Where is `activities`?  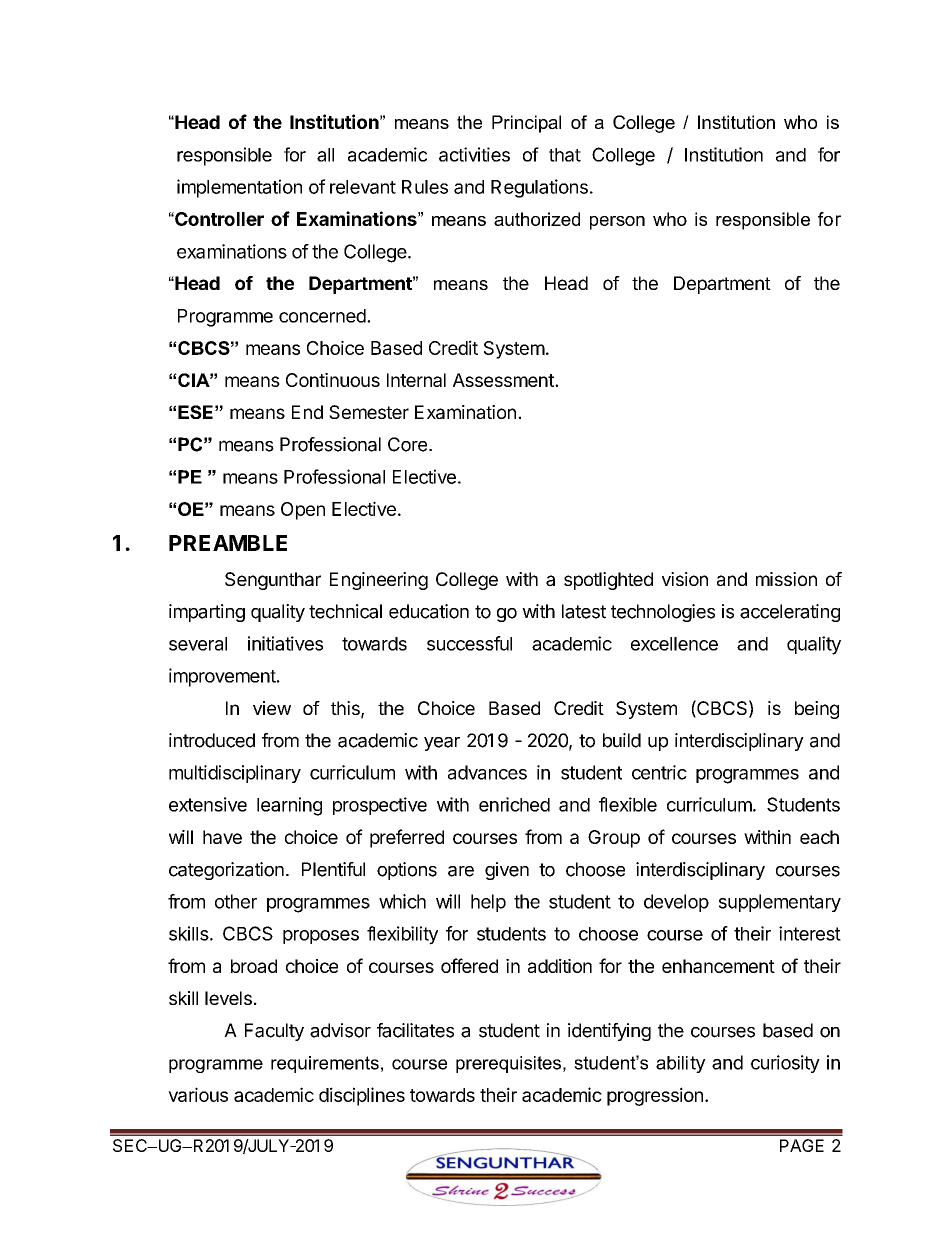 activities is located at coordinates (474, 154).
